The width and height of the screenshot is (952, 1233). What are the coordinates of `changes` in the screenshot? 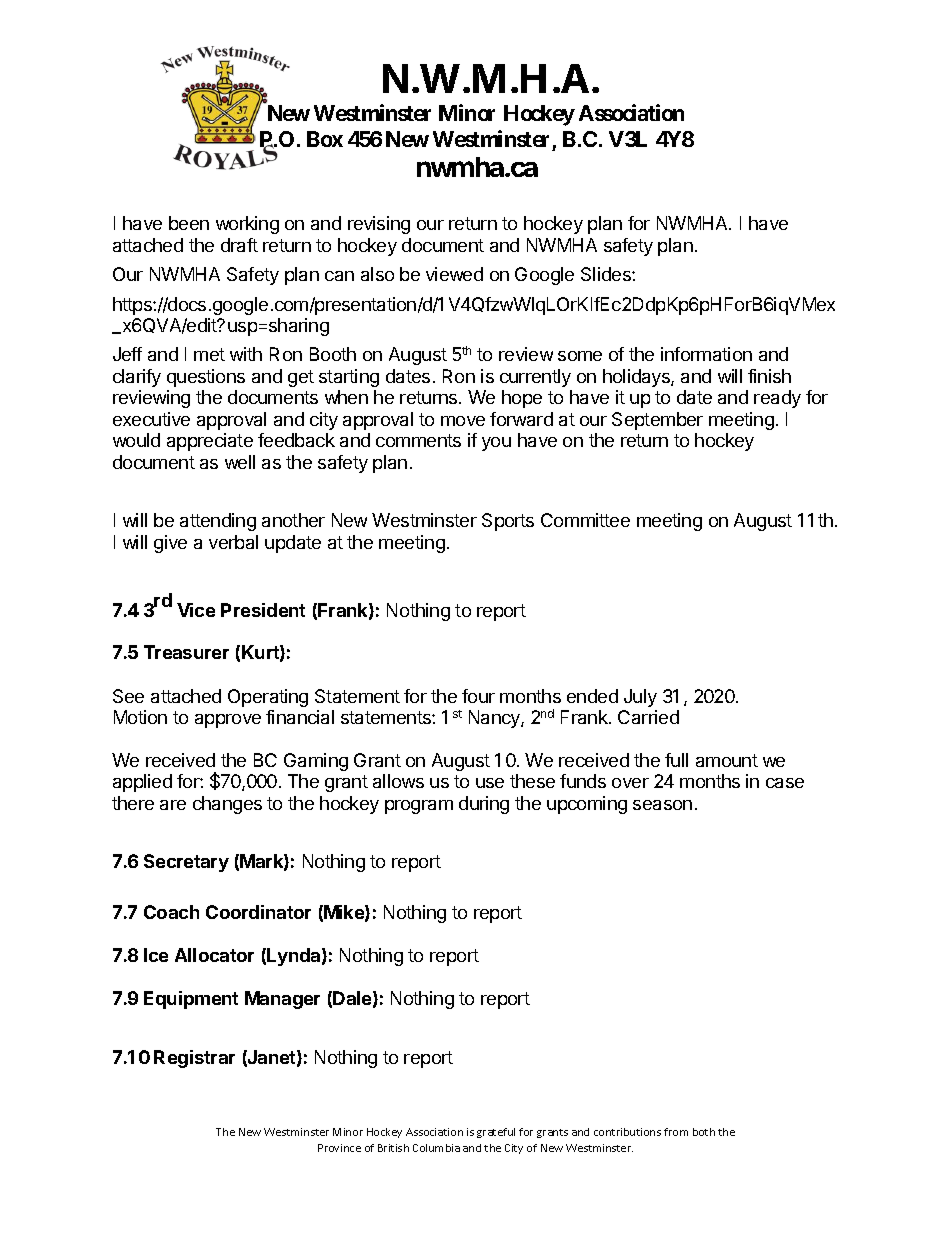 It's located at (227, 805).
